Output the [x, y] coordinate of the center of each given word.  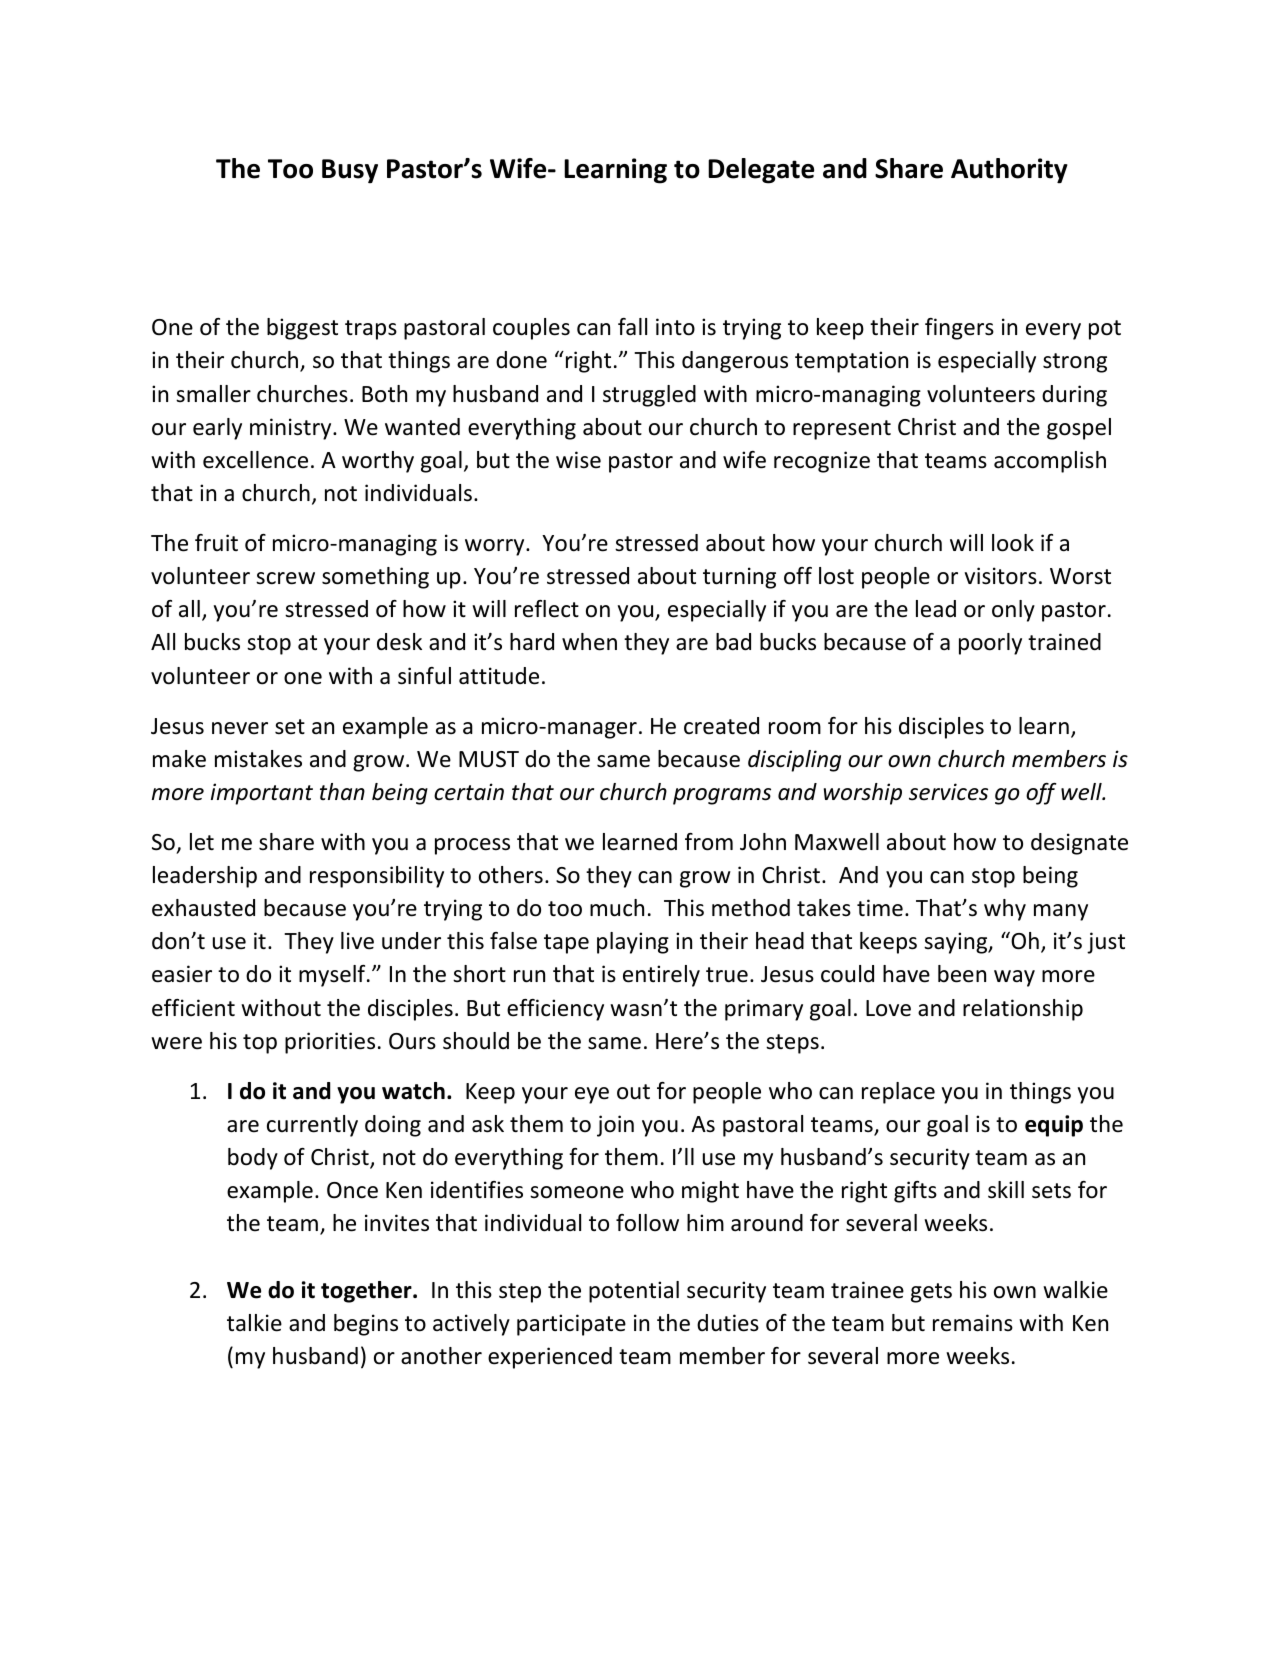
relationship [1023, 1010]
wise [578, 460]
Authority [1009, 171]
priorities [330, 1043]
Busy [350, 171]
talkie [254, 1323]
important [262, 794]
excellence [255, 460]
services [948, 792]
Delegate [761, 171]
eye [592, 1095]
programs [722, 796]
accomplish [1050, 462]
